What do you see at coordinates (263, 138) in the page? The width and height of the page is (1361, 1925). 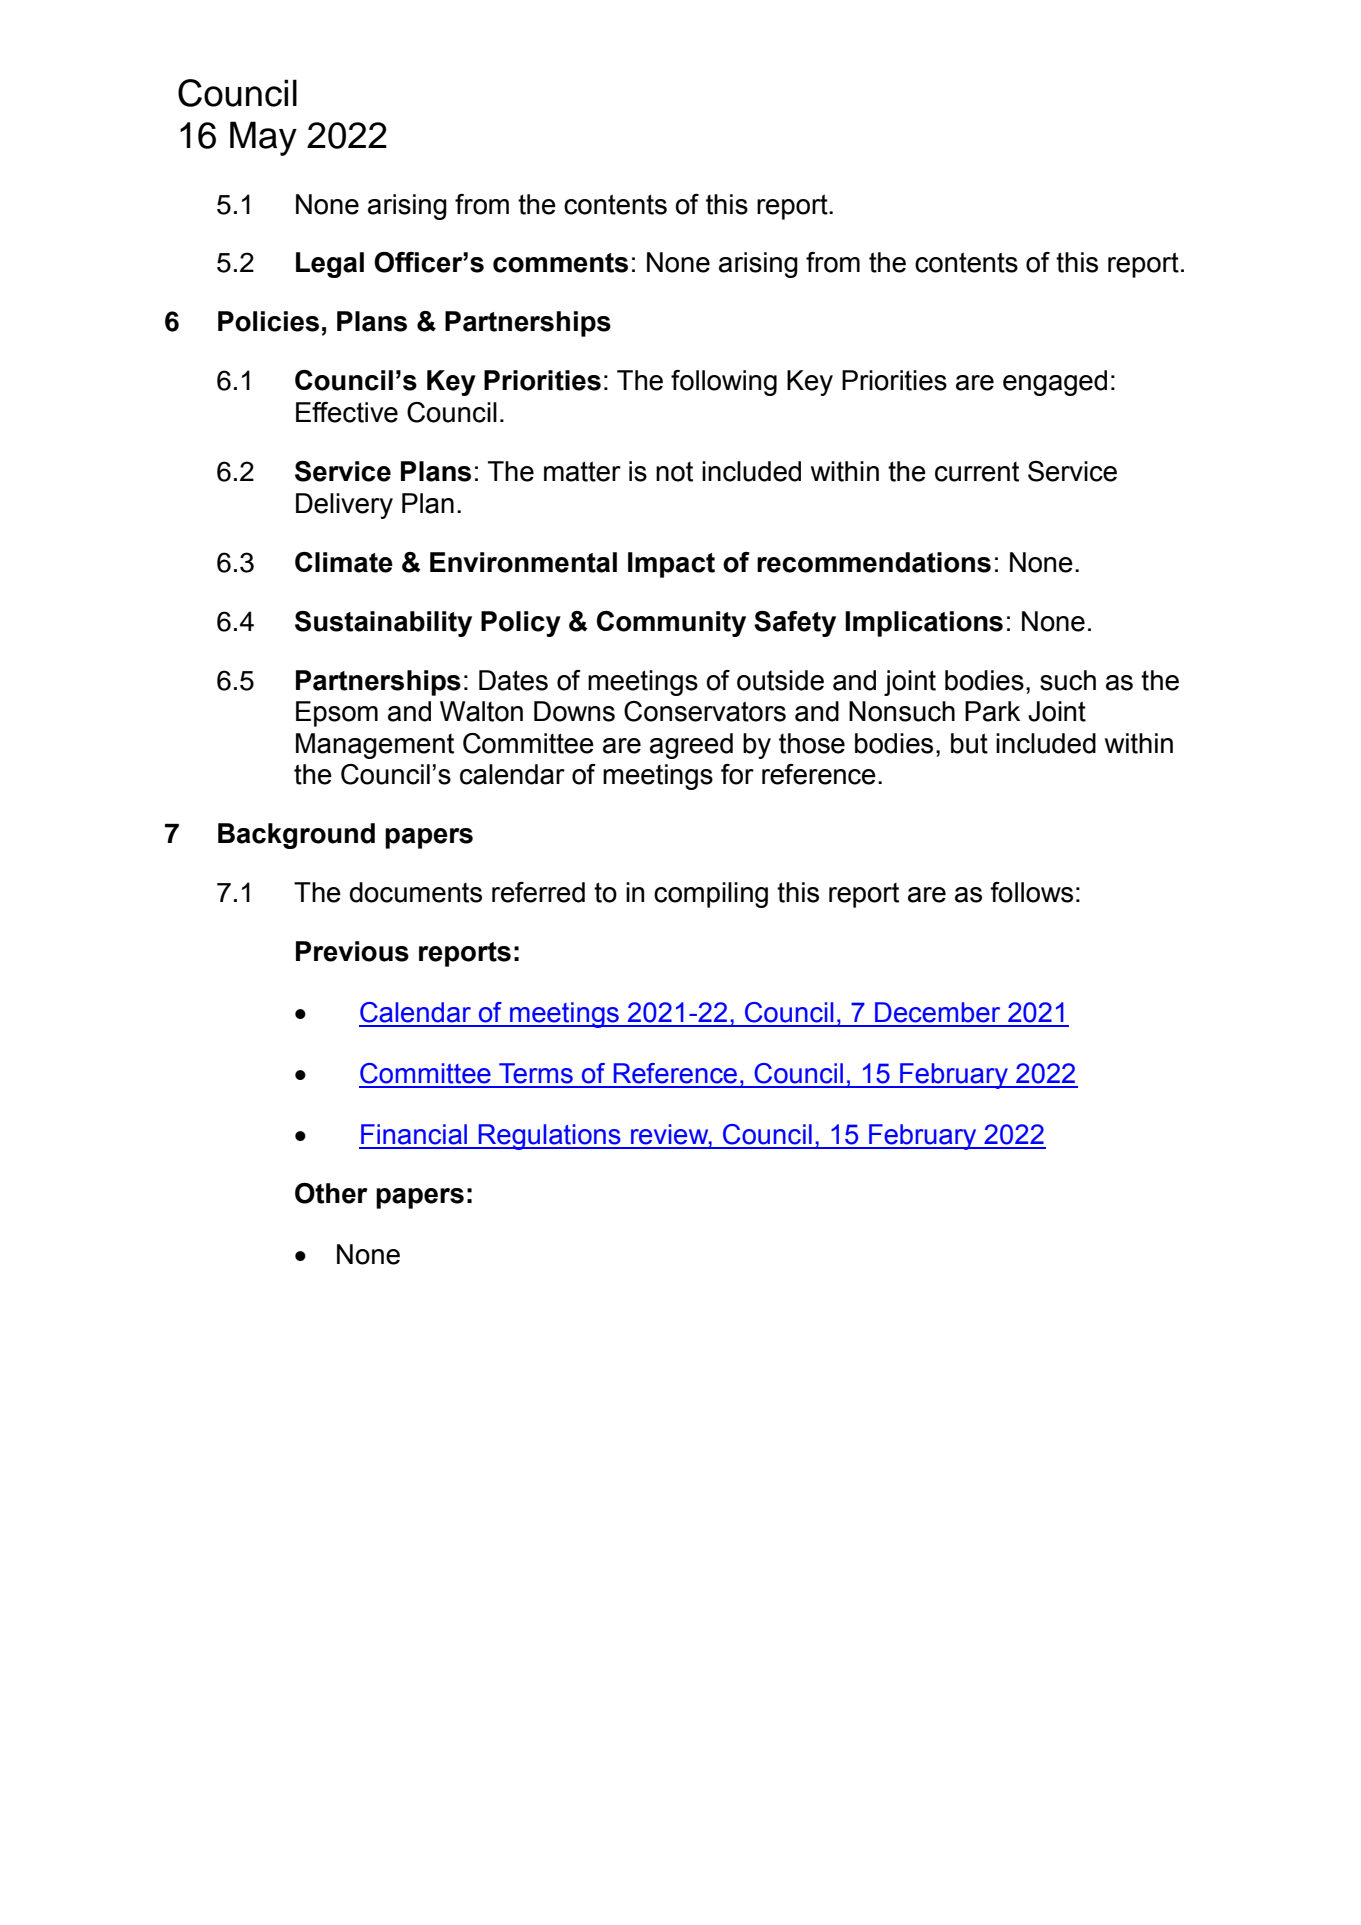 I see `May` at bounding box center [263, 138].
